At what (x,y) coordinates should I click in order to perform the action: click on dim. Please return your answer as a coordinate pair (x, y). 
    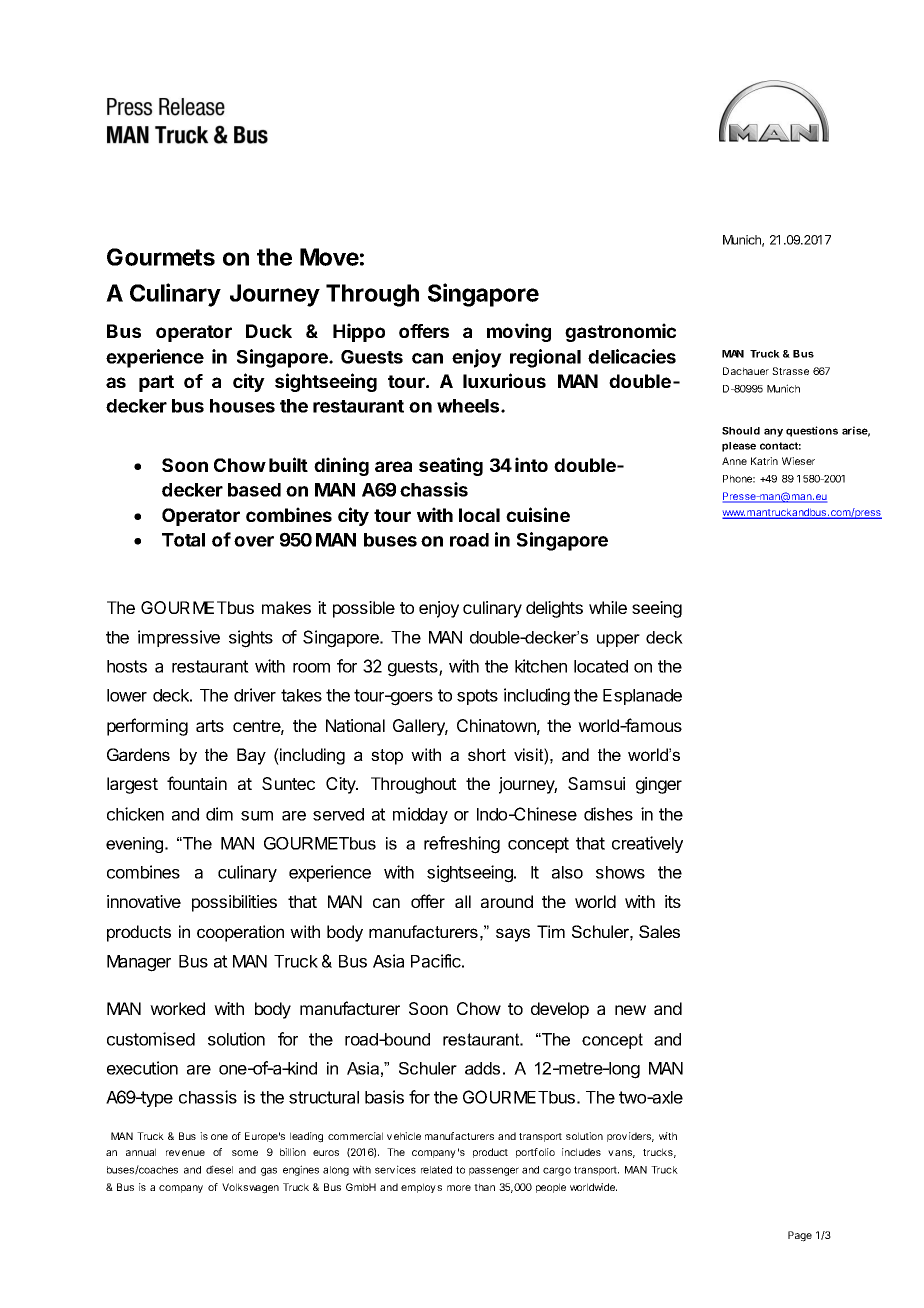
    Looking at the image, I should click on (219, 814).
